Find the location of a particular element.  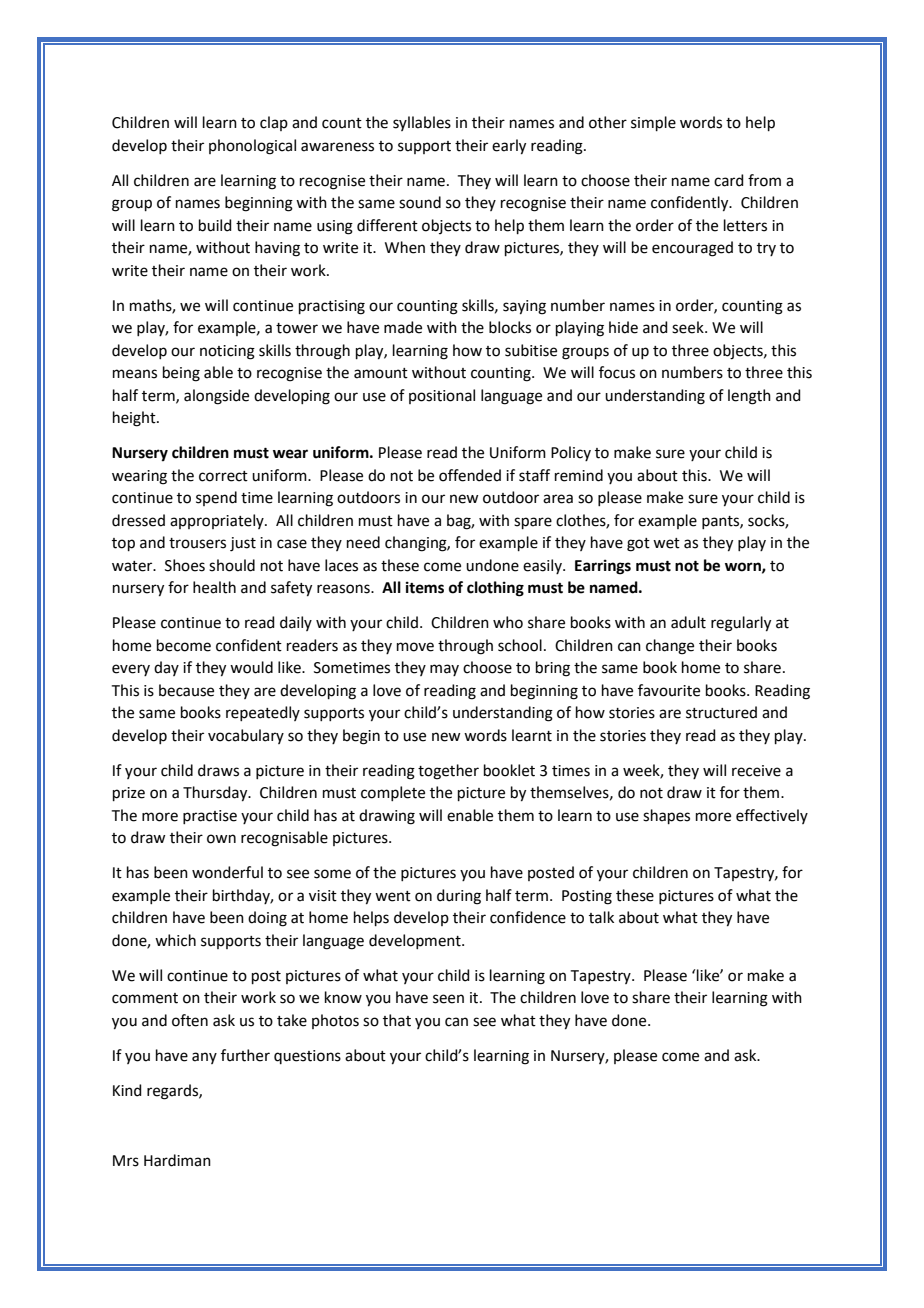

adult is located at coordinates (688, 622).
